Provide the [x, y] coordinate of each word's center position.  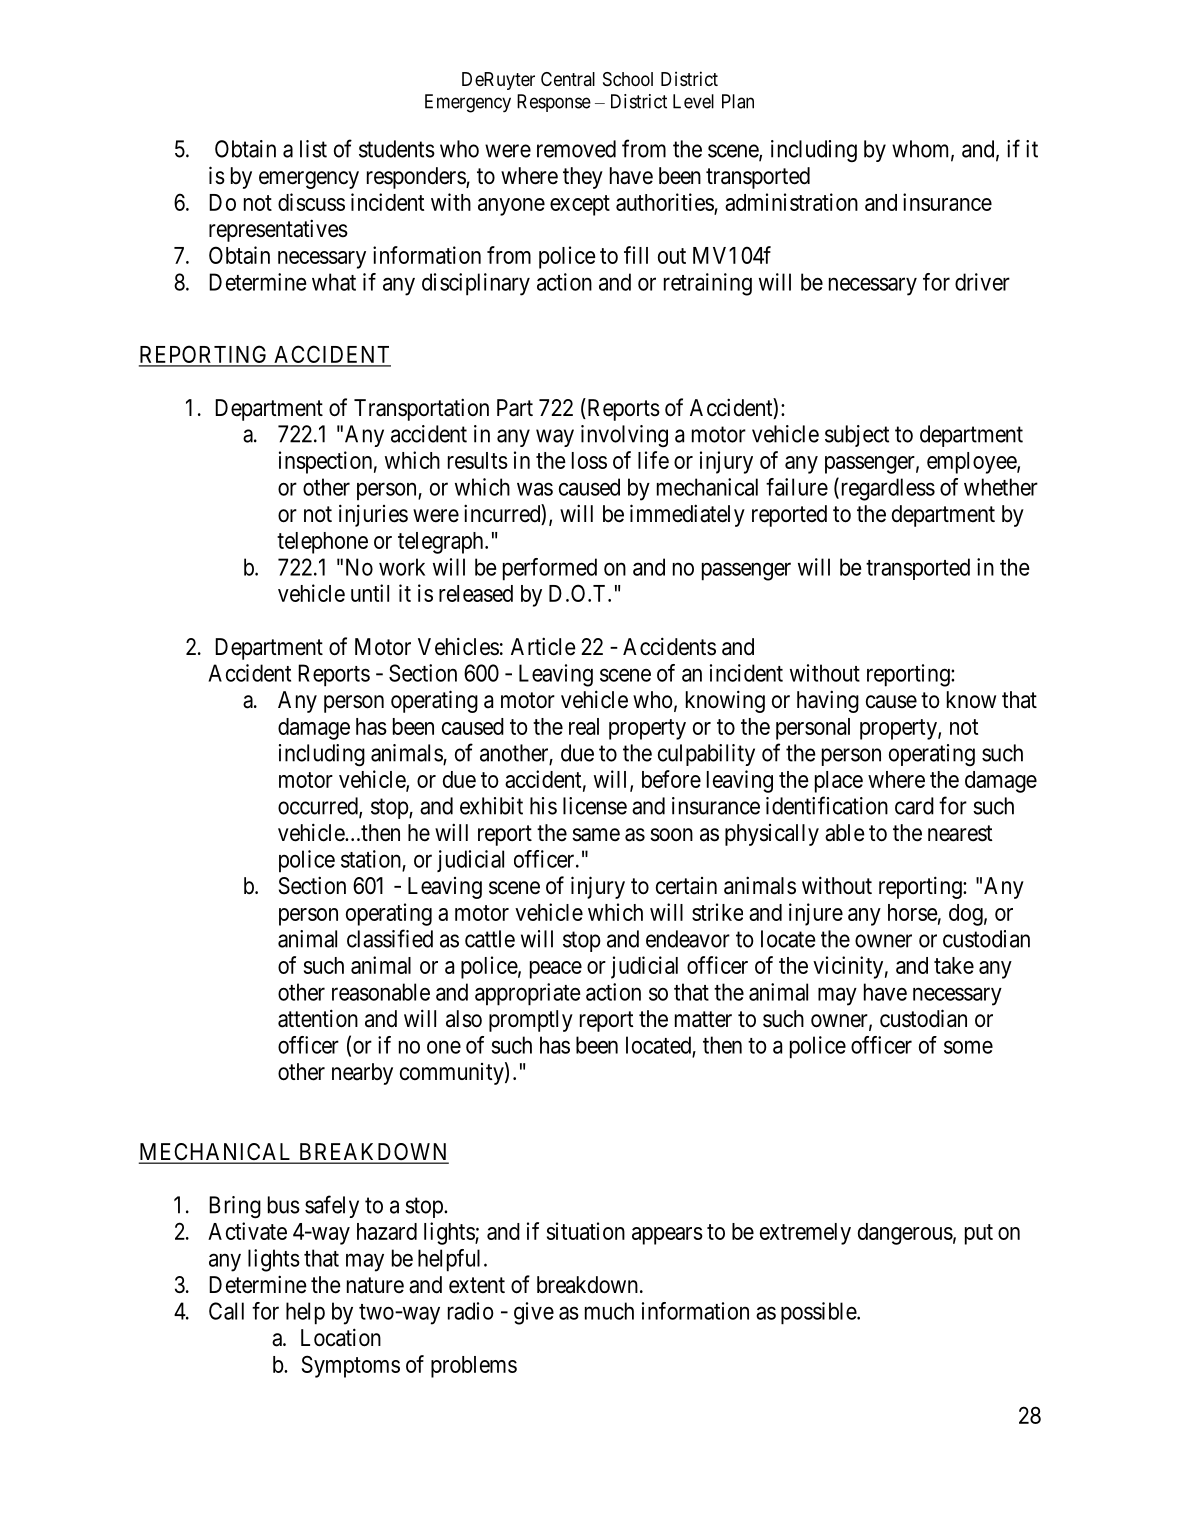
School [628, 79]
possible [819, 1313]
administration [791, 202]
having [828, 701]
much [609, 1311]
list [313, 149]
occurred [319, 807]
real [584, 726]
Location [341, 1337]
